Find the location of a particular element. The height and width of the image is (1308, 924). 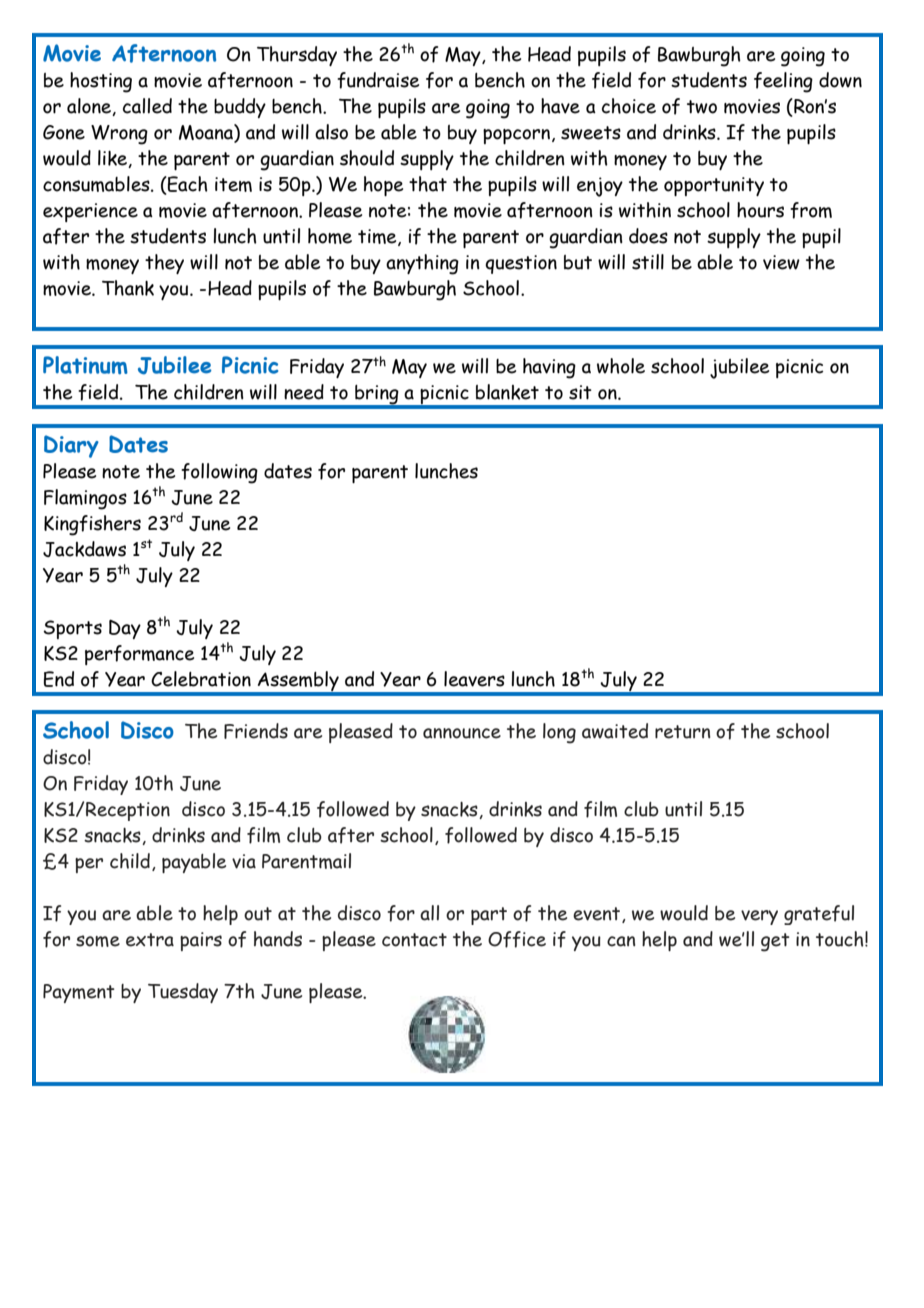

fundraise is located at coordinates (378, 80).
